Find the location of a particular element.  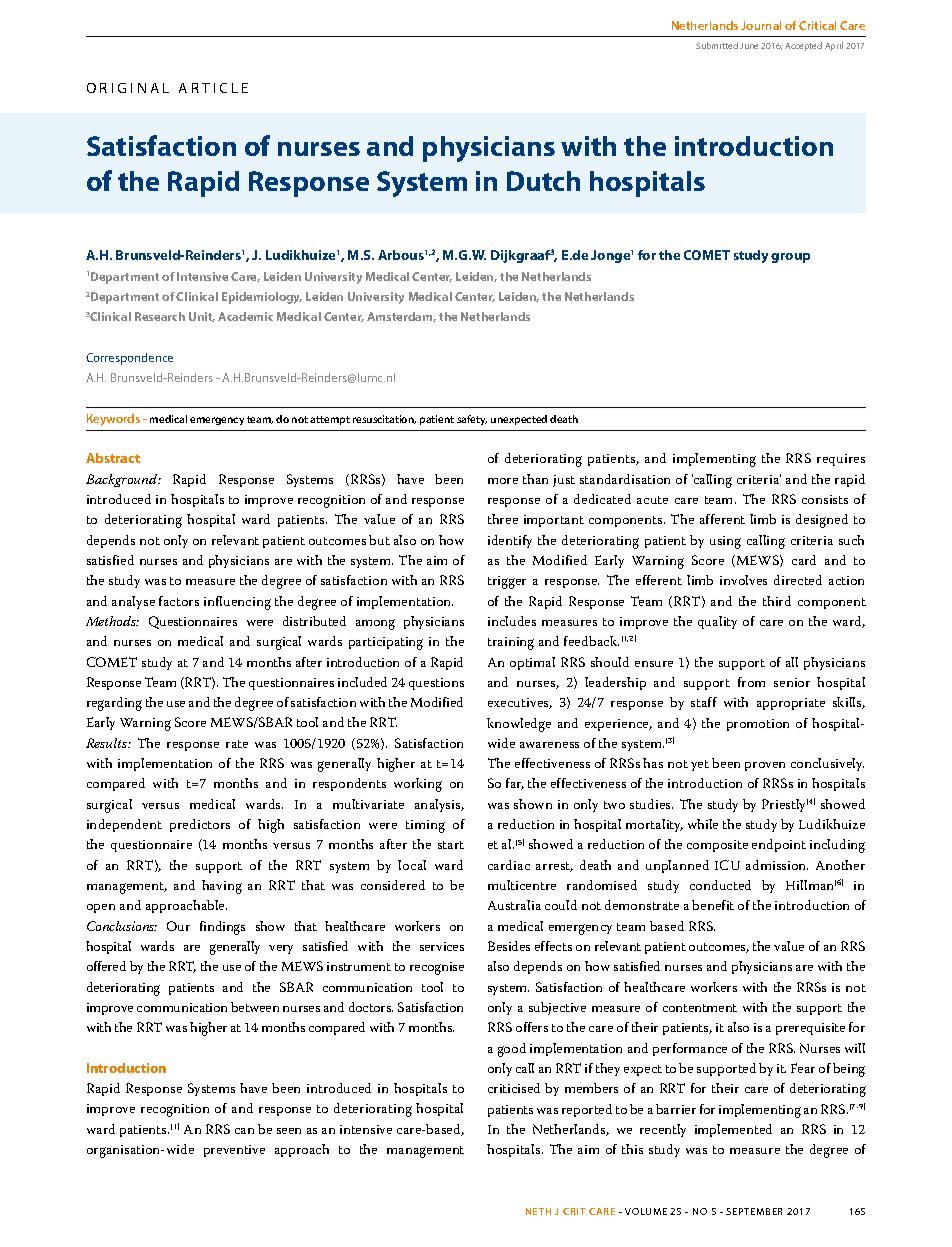

regarding is located at coordinates (114, 704).
